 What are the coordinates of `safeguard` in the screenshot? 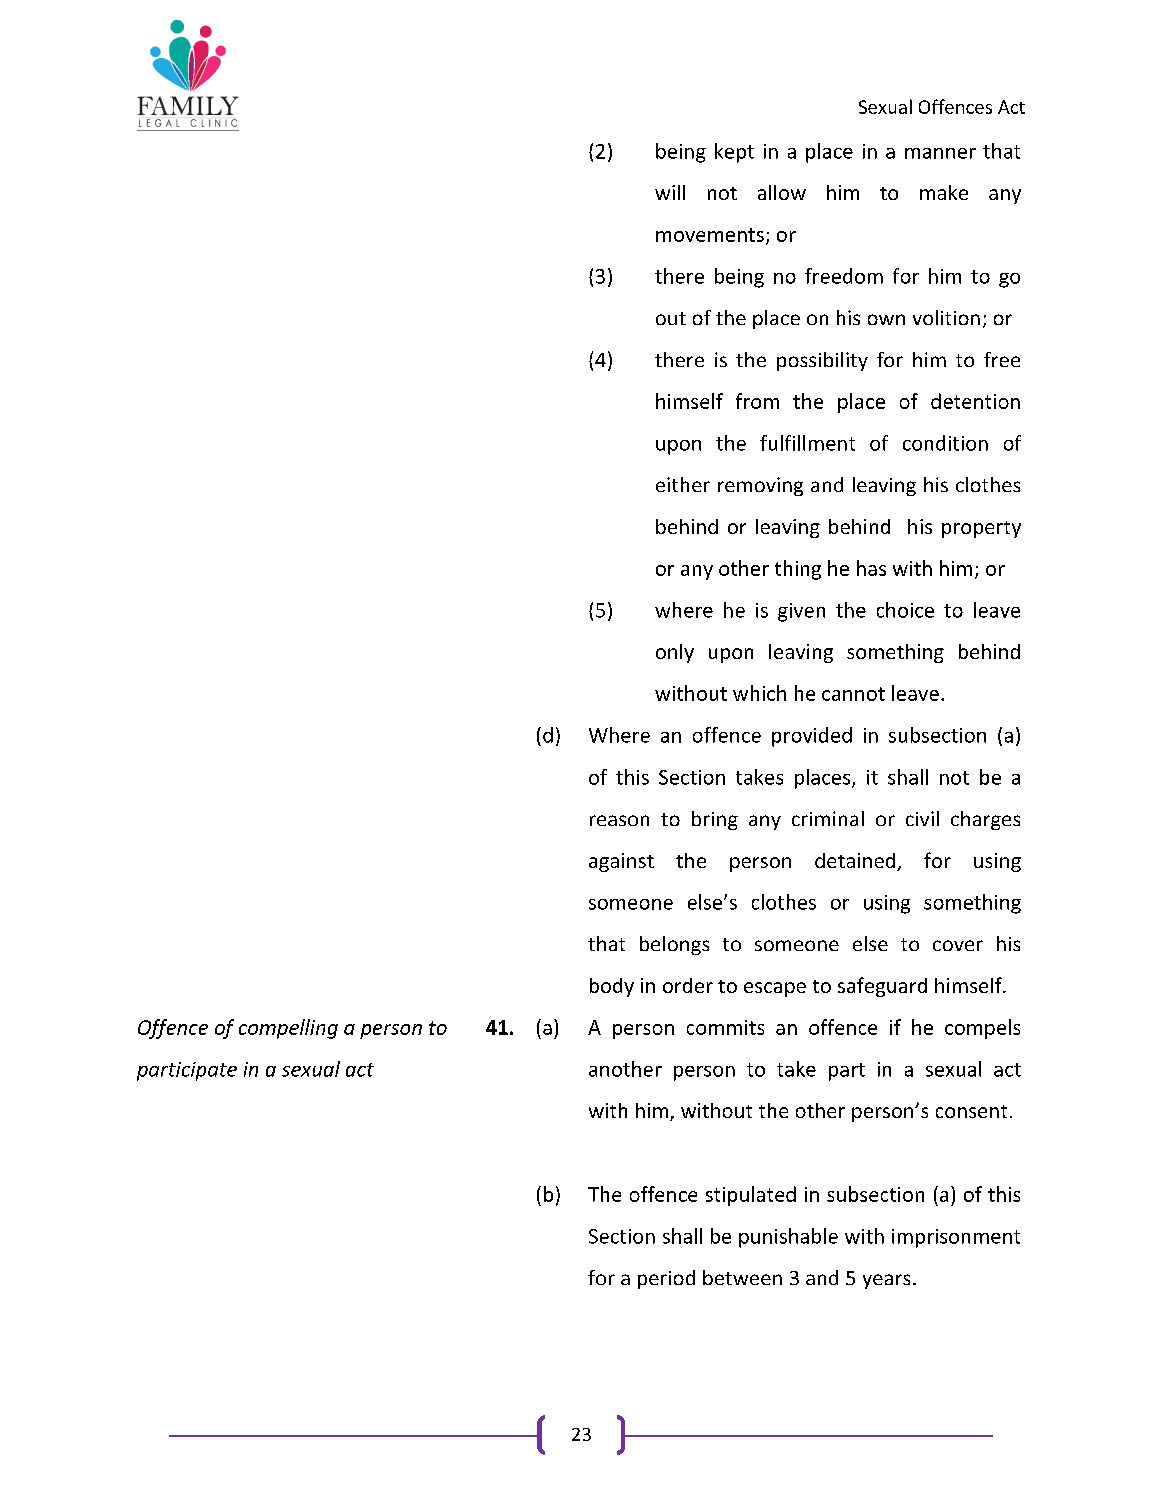 It's located at (882, 987).
